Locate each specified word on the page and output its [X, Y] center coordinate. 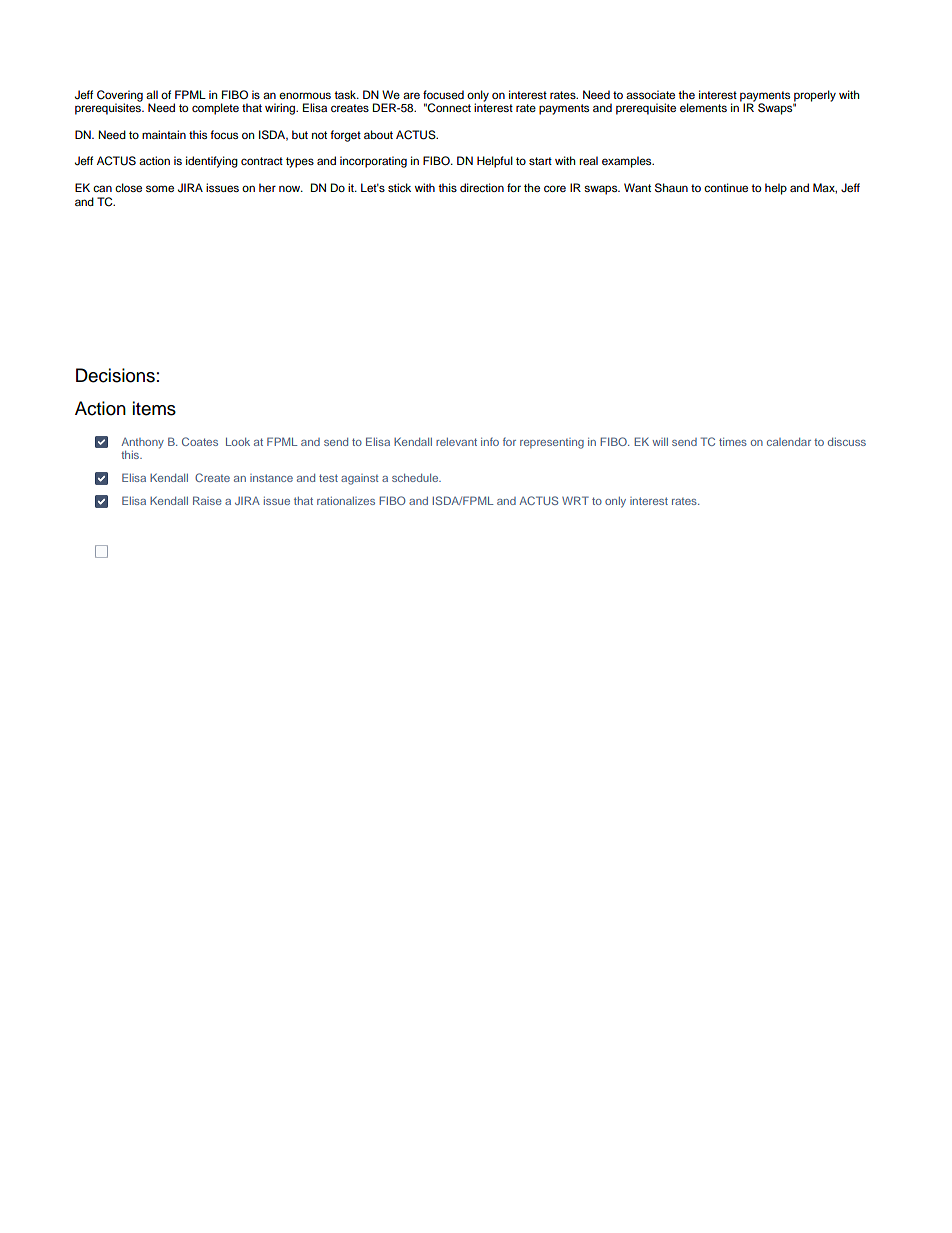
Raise [207, 500]
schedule [416, 478]
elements [703, 107]
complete [215, 109]
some [160, 188]
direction [482, 187]
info [490, 441]
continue [726, 187]
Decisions [115, 375]
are [411, 95]
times [733, 442]
